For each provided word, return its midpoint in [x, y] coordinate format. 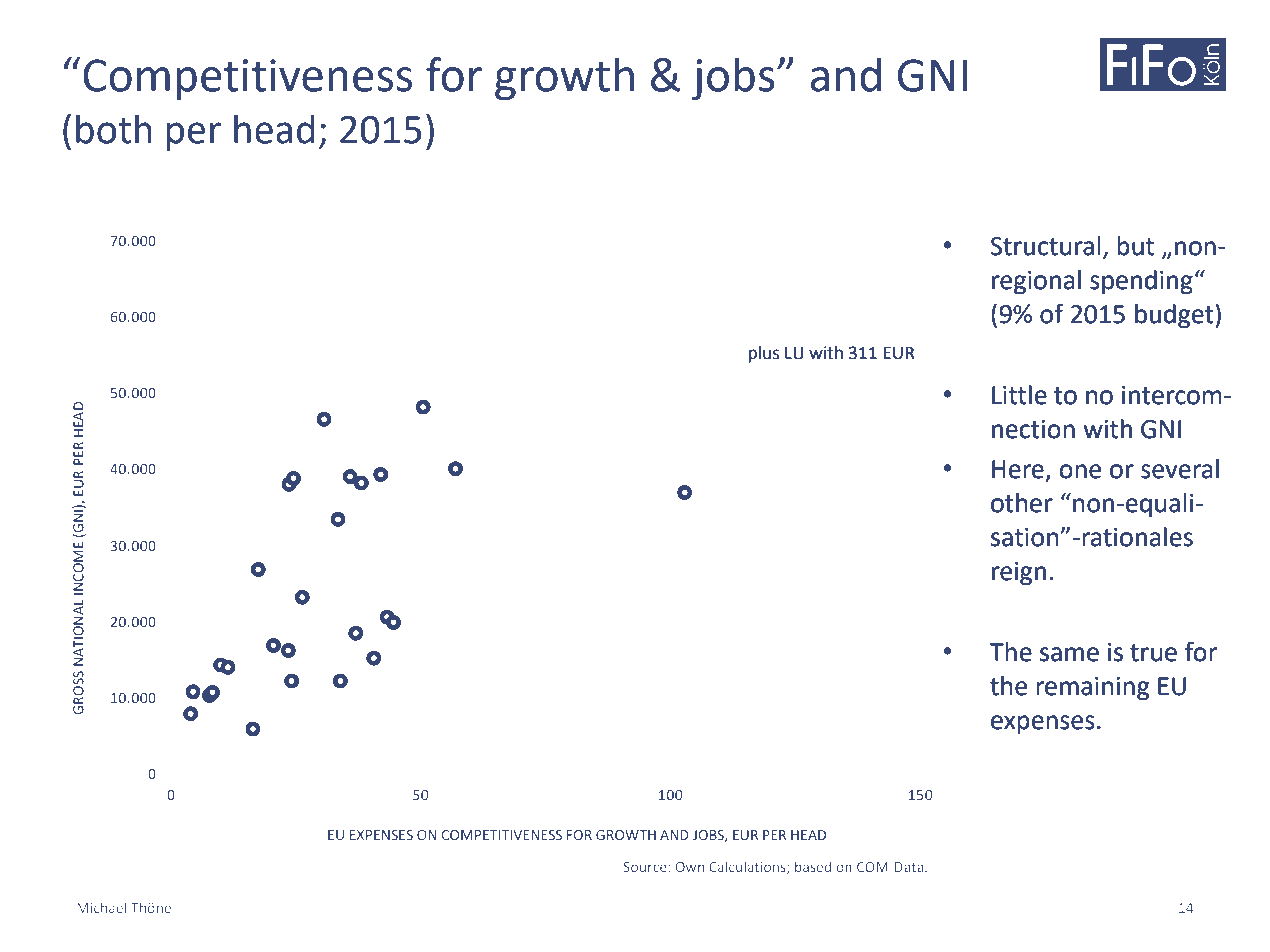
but [1135, 246]
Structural [1045, 246]
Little [1019, 395]
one [1080, 471]
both [114, 129]
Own [690, 867]
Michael [101, 907]
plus [764, 354]
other [1022, 503]
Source [646, 867]
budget [1175, 316]
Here [1018, 469]
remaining [1093, 689]
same [1069, 654]
